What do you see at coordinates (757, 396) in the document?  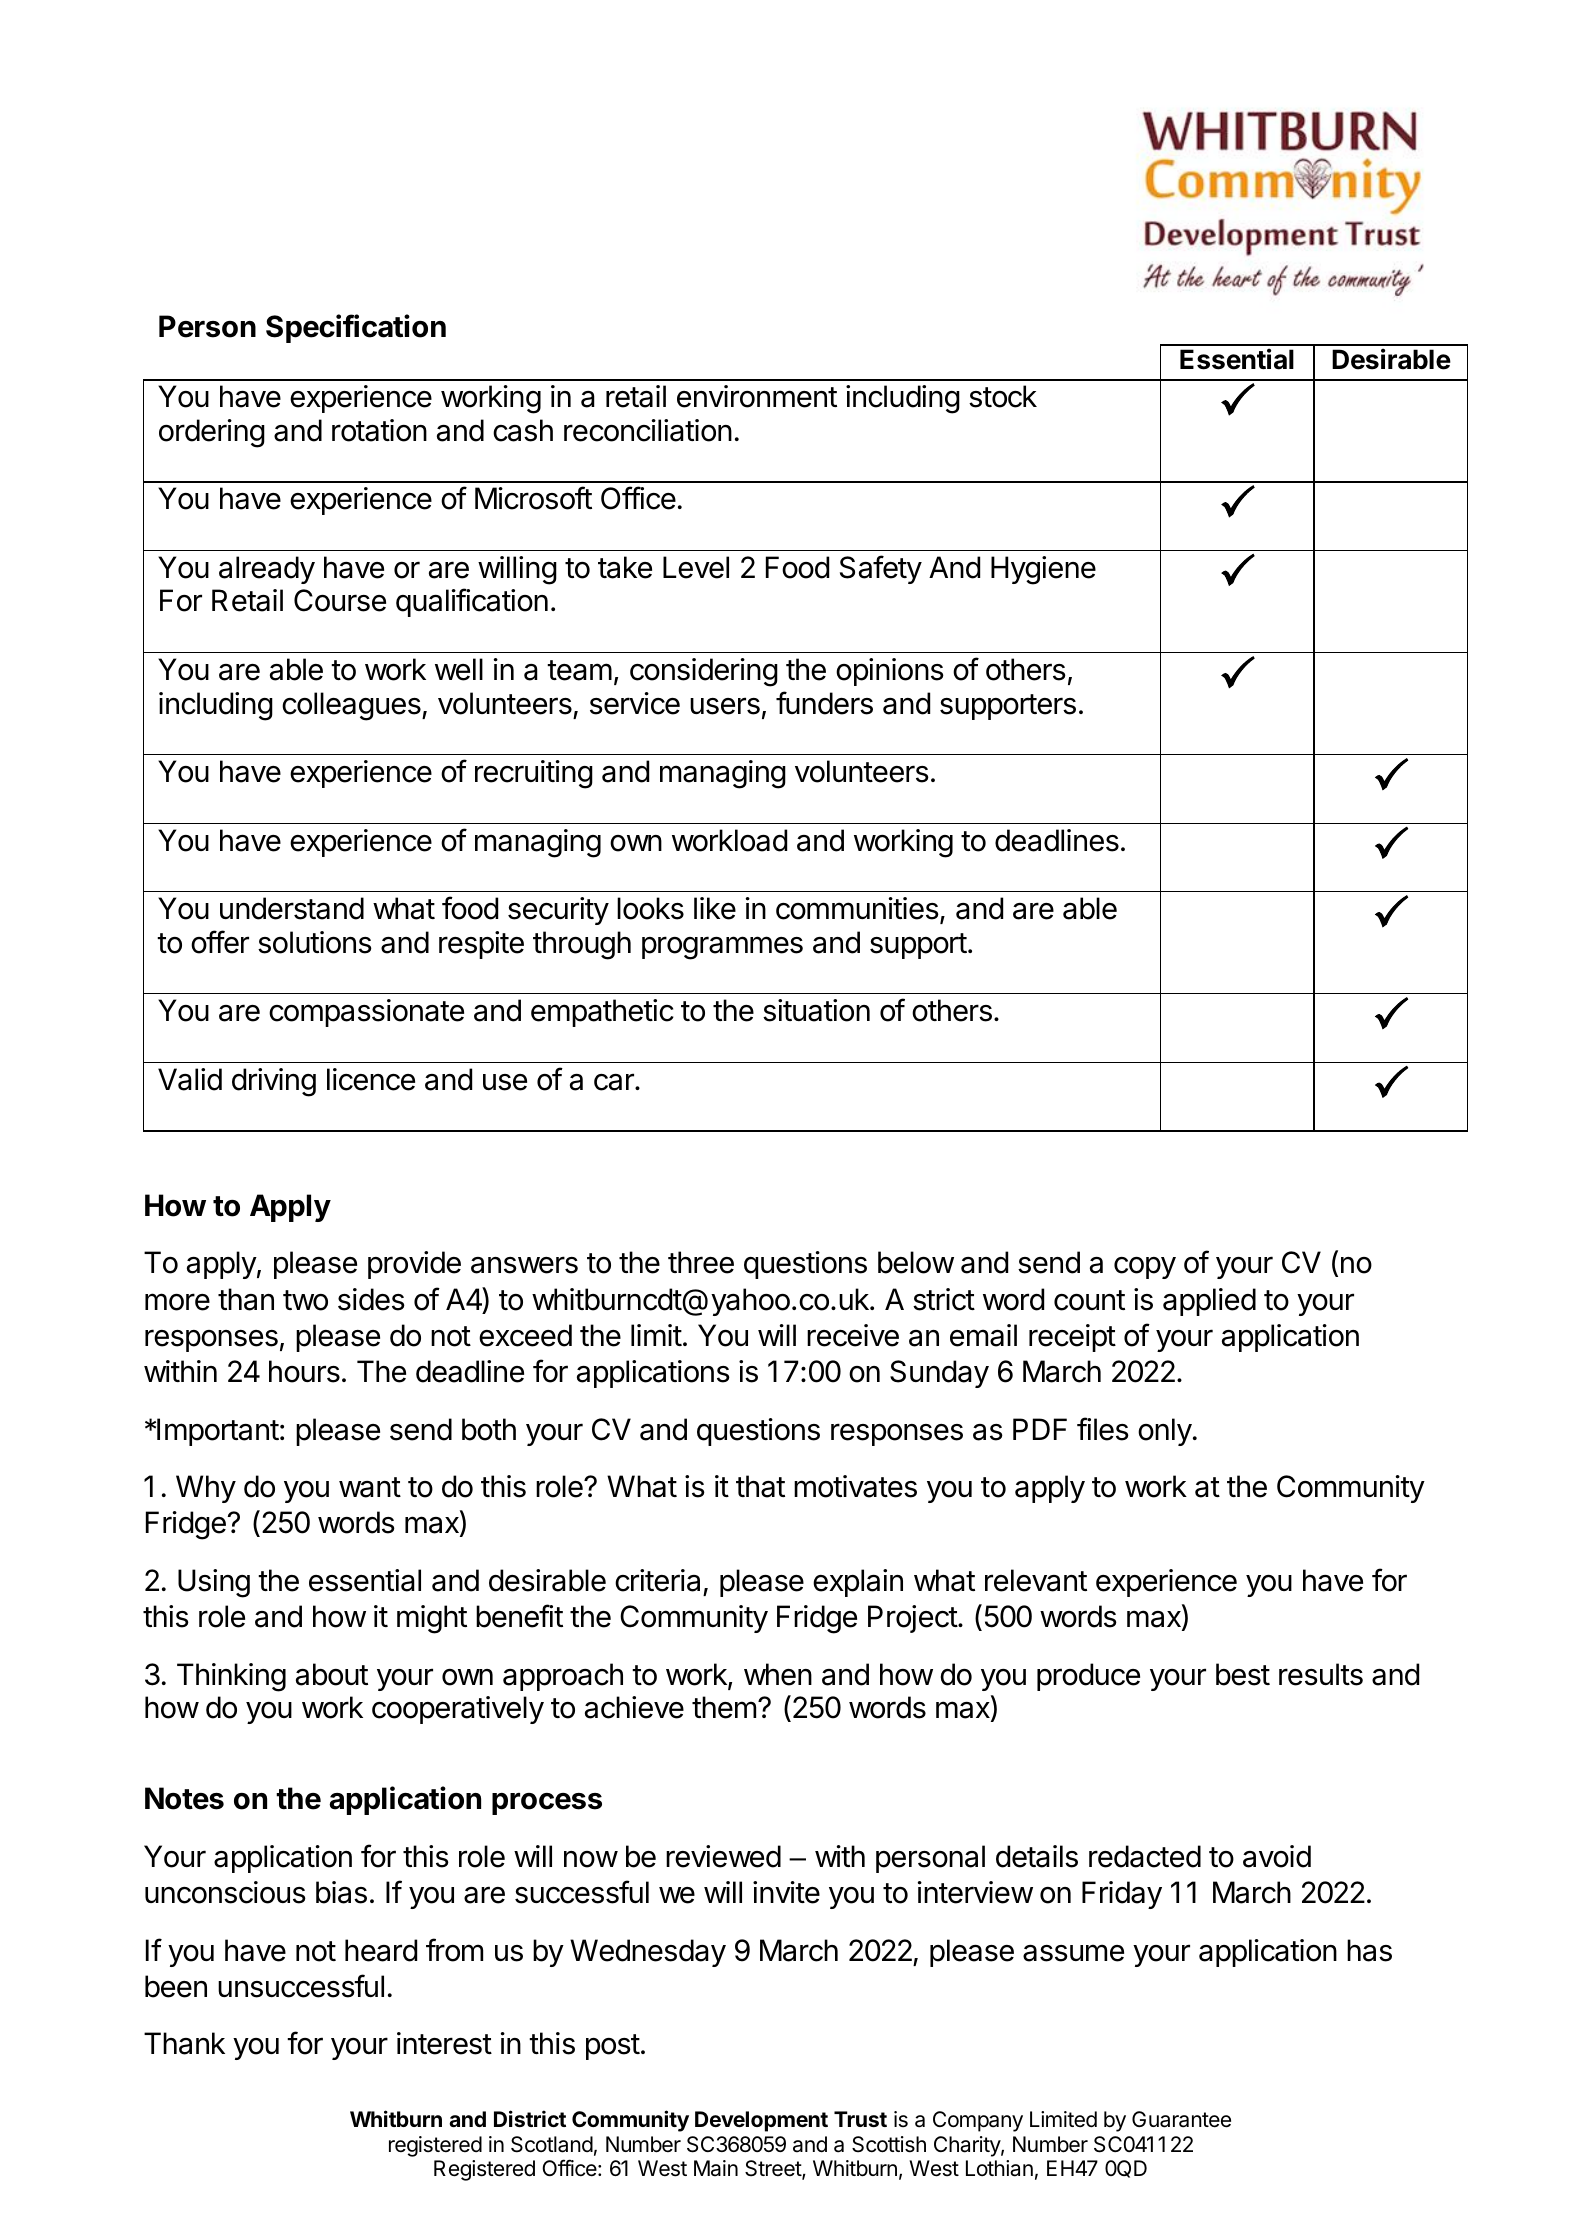 I see `environment` at bounding box center [757, 396].
